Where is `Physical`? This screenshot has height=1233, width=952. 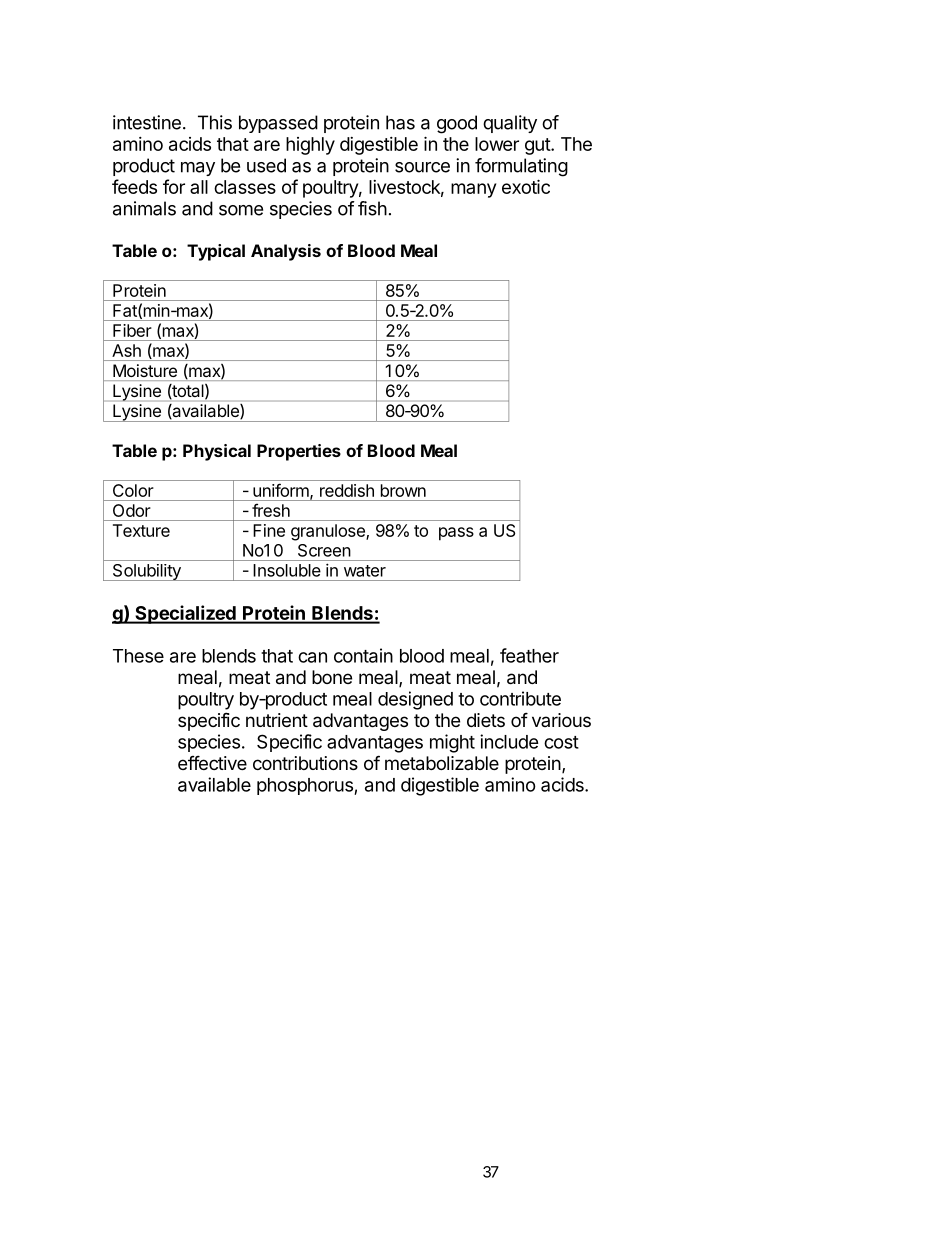 Physical is located at coordinates (217, 452).
